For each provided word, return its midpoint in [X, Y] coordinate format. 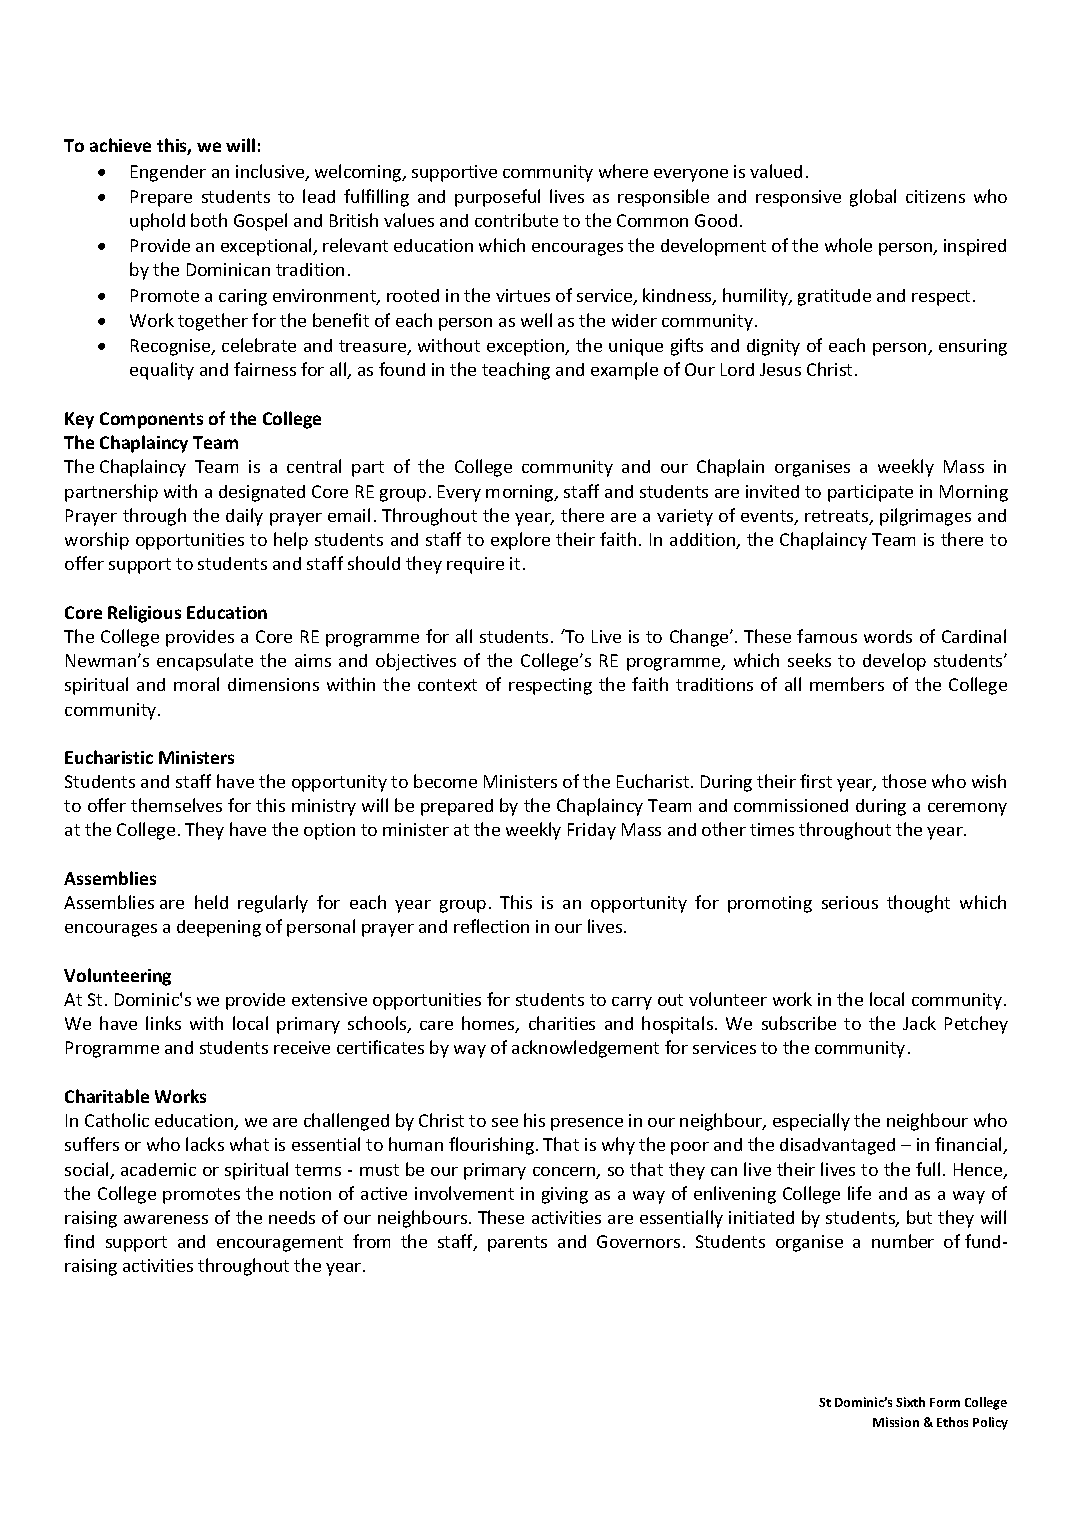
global [873, 198]
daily [244, 517]
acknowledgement [585, 1049]
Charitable [107, 1096]
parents [517, 1244]
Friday [592, 831]
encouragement [280, 1244]
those [904, 781]
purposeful [497, 198]
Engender [168, 173]
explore [520, 541]
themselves [176, 805]
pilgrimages [925, 517]
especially [811, 1122]
